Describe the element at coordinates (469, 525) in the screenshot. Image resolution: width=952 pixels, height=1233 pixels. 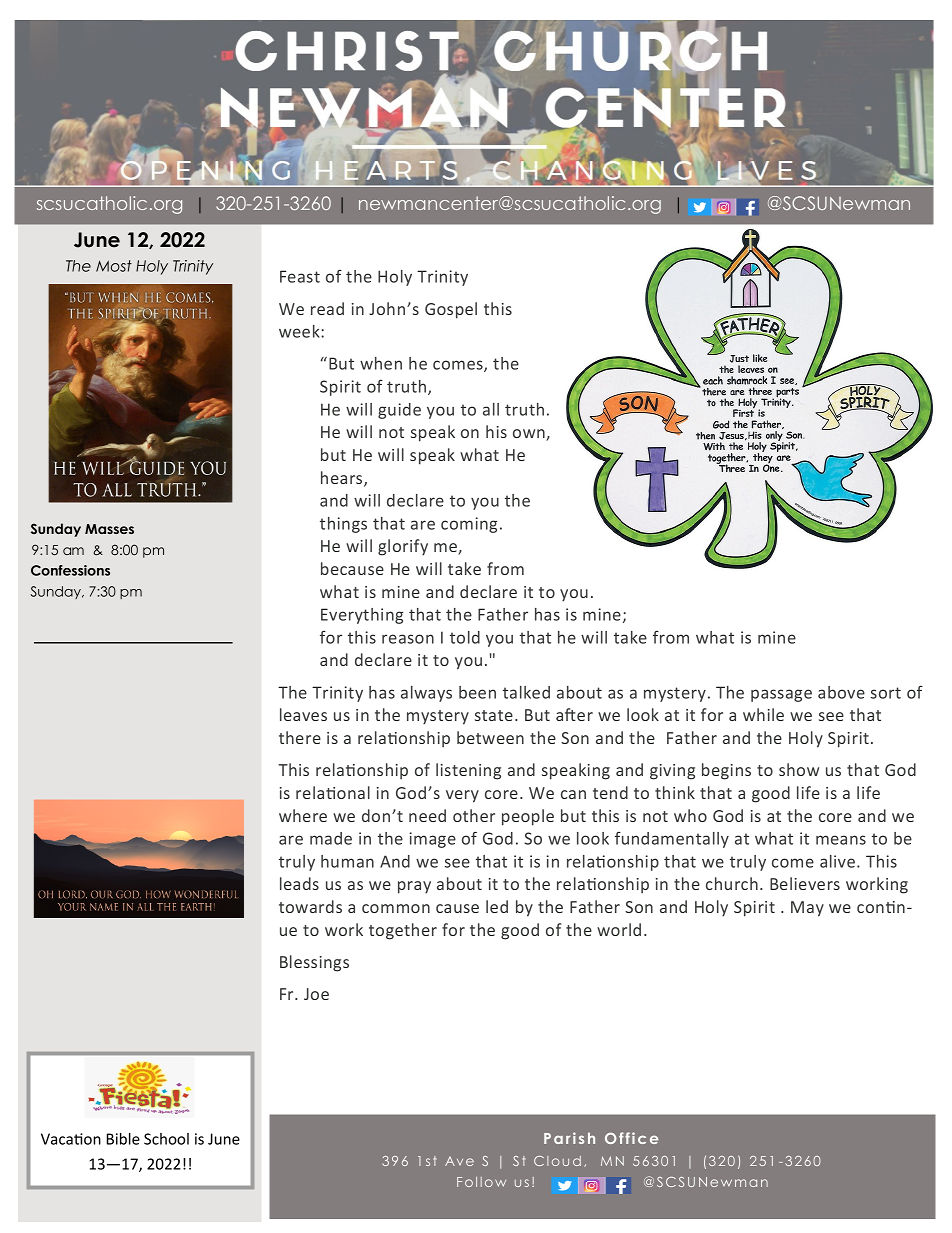
I see `coming` at that location.
